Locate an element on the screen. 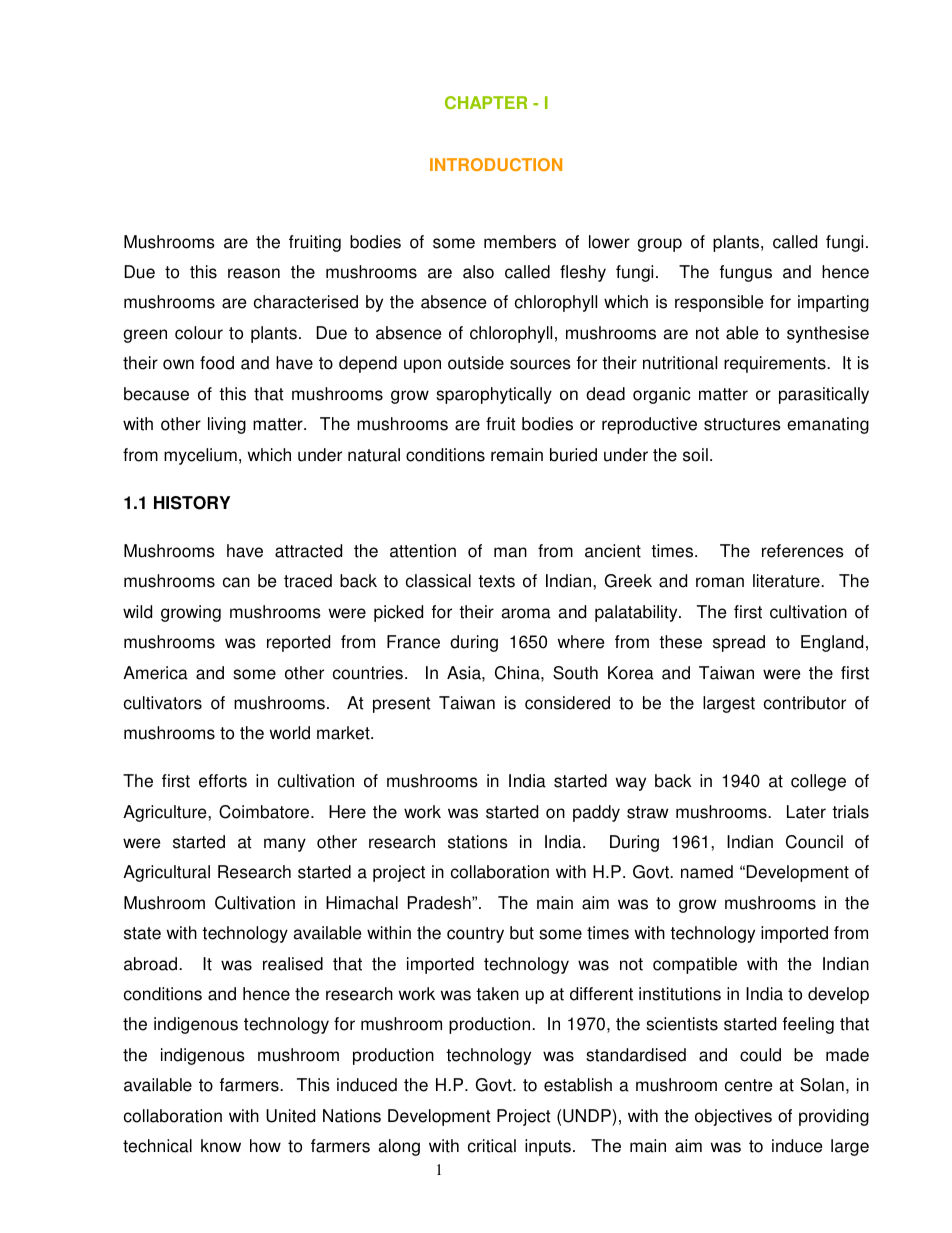 This screenshot has height=1233, width=952. outside is located at coordinates (476, 363).
